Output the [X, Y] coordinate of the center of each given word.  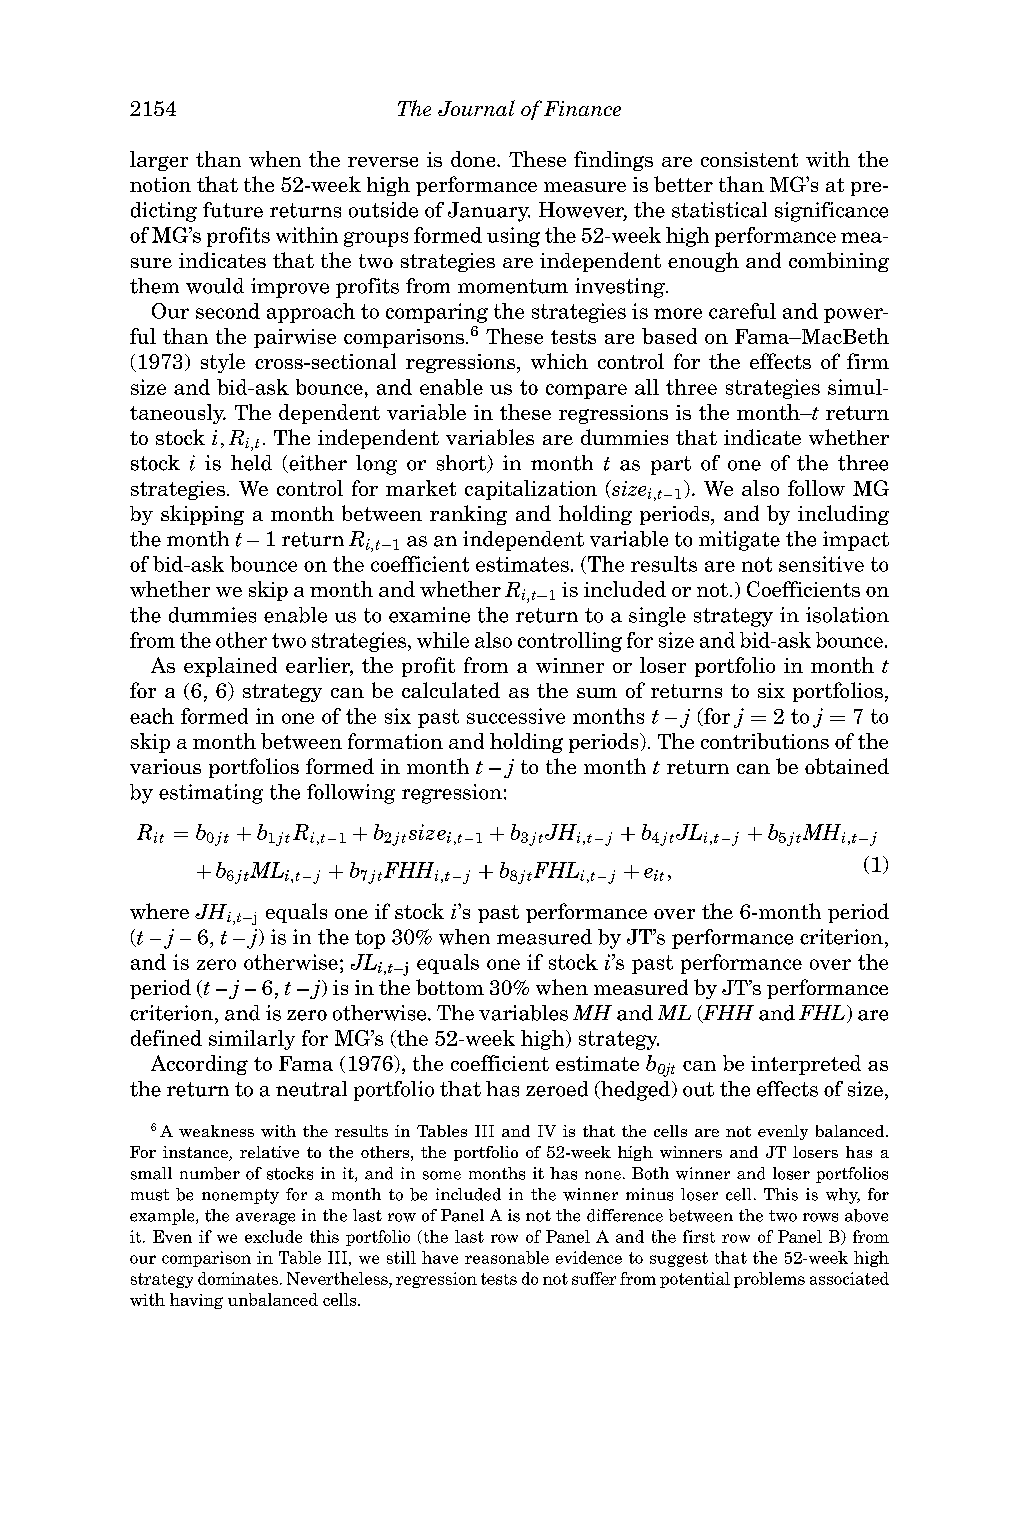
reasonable [507, 1257]
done [474, 159]
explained [230, 667]
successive [516, 716]
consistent [749, 159]
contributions [765, 741]
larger [159, 161]
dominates [238, 1278]
